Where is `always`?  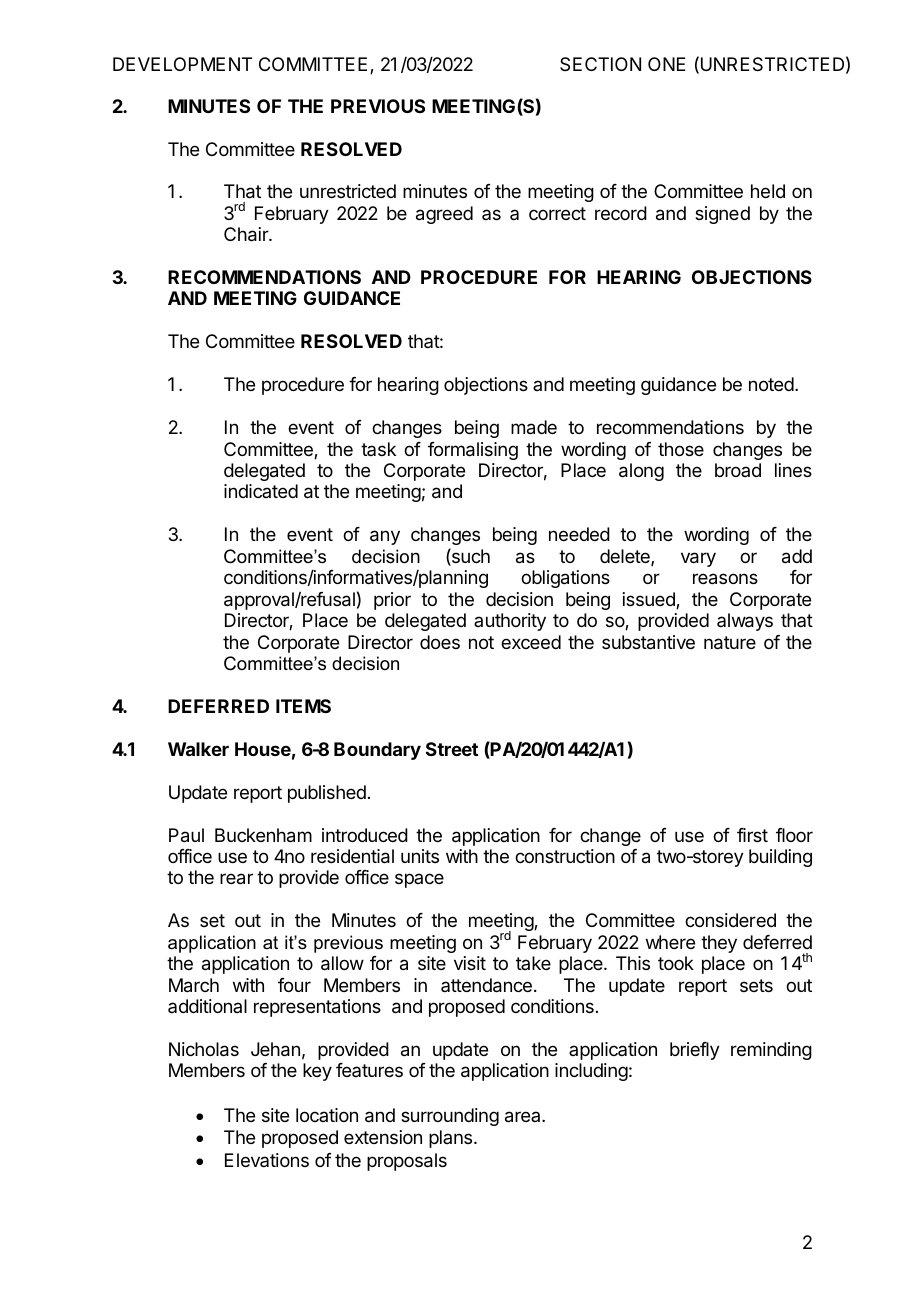 always is located at coordinates (745, 622).
